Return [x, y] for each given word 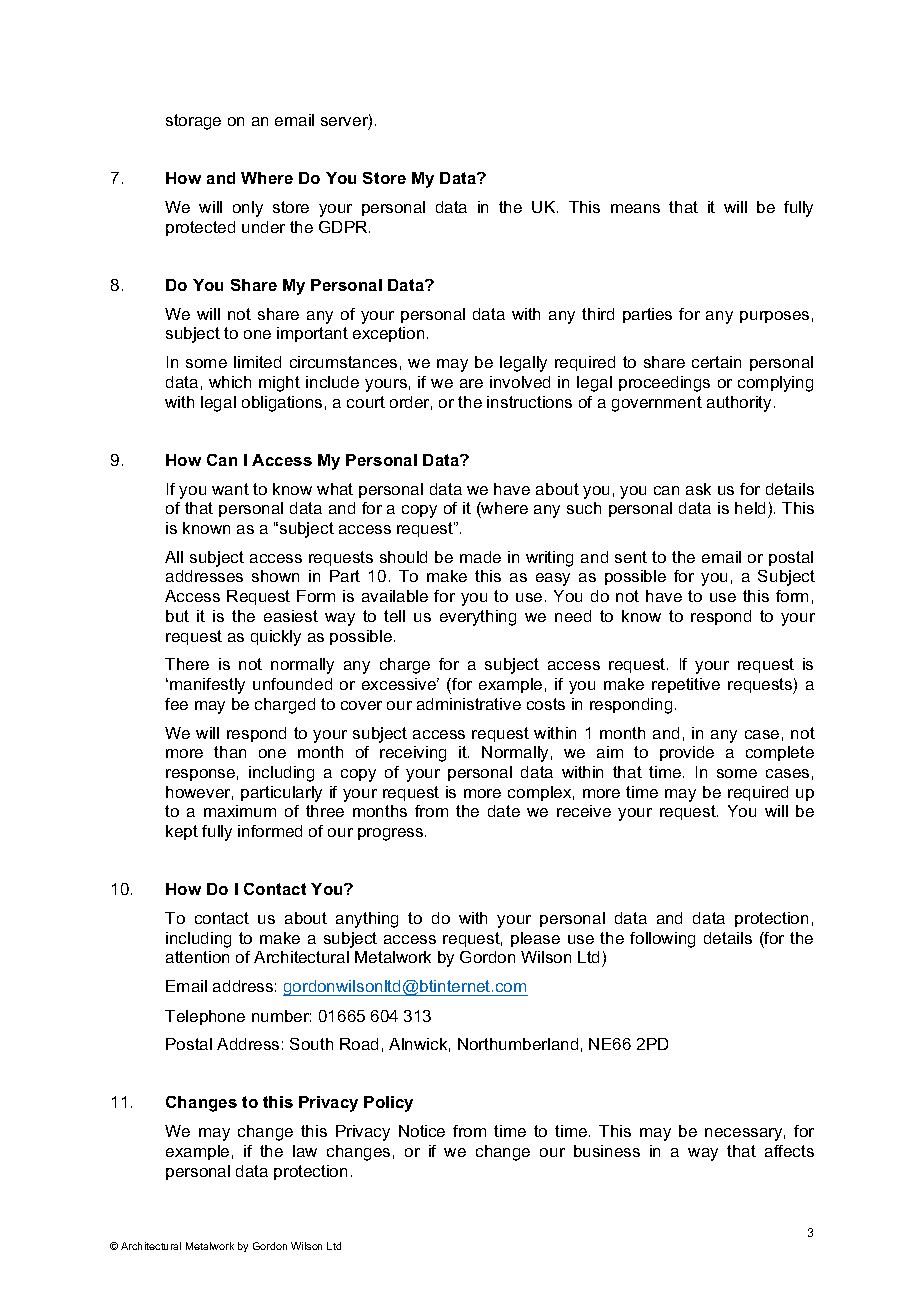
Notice [422, 1131]
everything [478, 618]
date [504, 811]
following [662, 940]
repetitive [686, 685]
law [305, 1151]
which [230, 382]
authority [739, 404]
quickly [276, 638]
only [248, 209]
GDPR [344, 227]
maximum [240, 811]
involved [520, 382]
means [635, 208]
